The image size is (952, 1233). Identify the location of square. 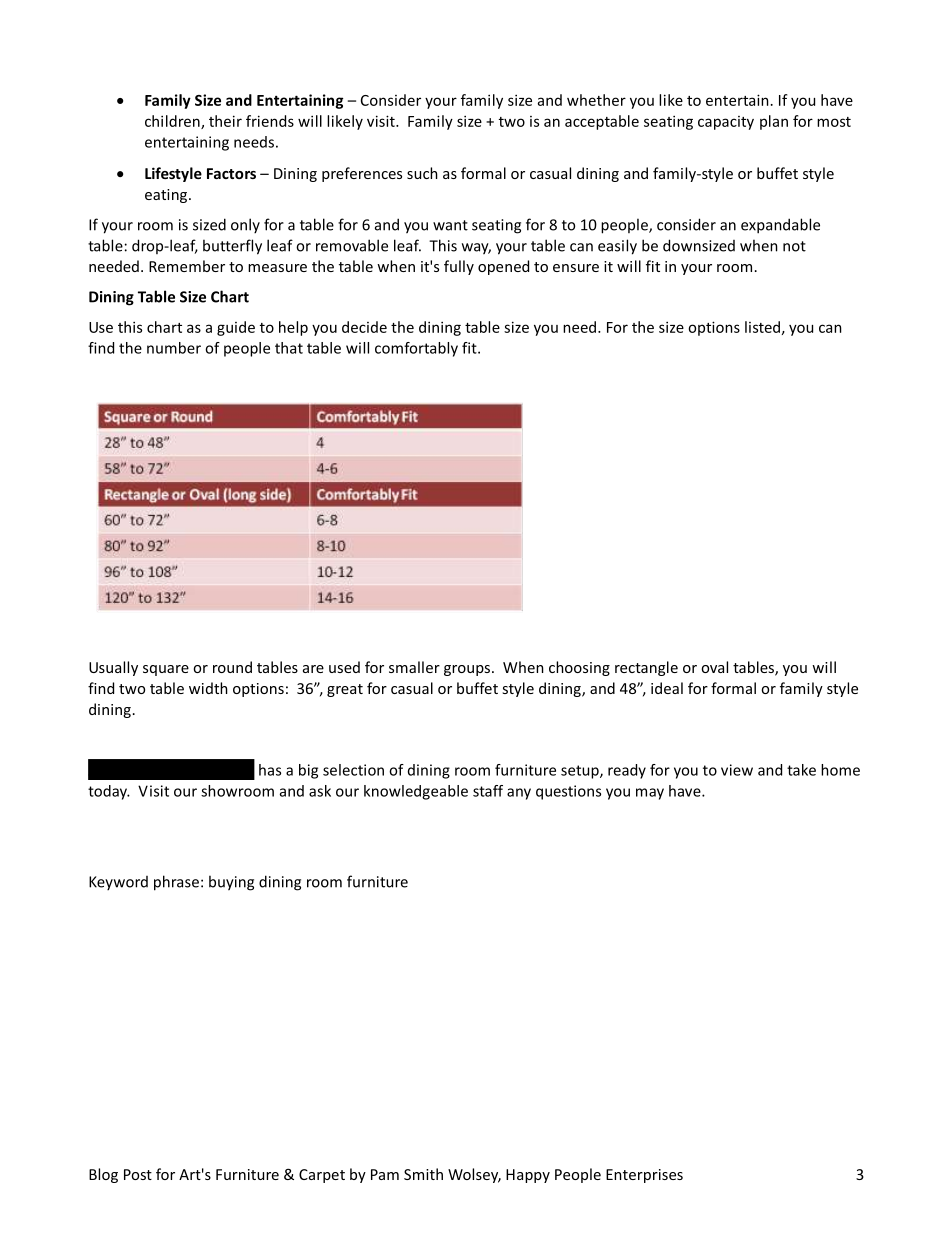
(166, 670).
